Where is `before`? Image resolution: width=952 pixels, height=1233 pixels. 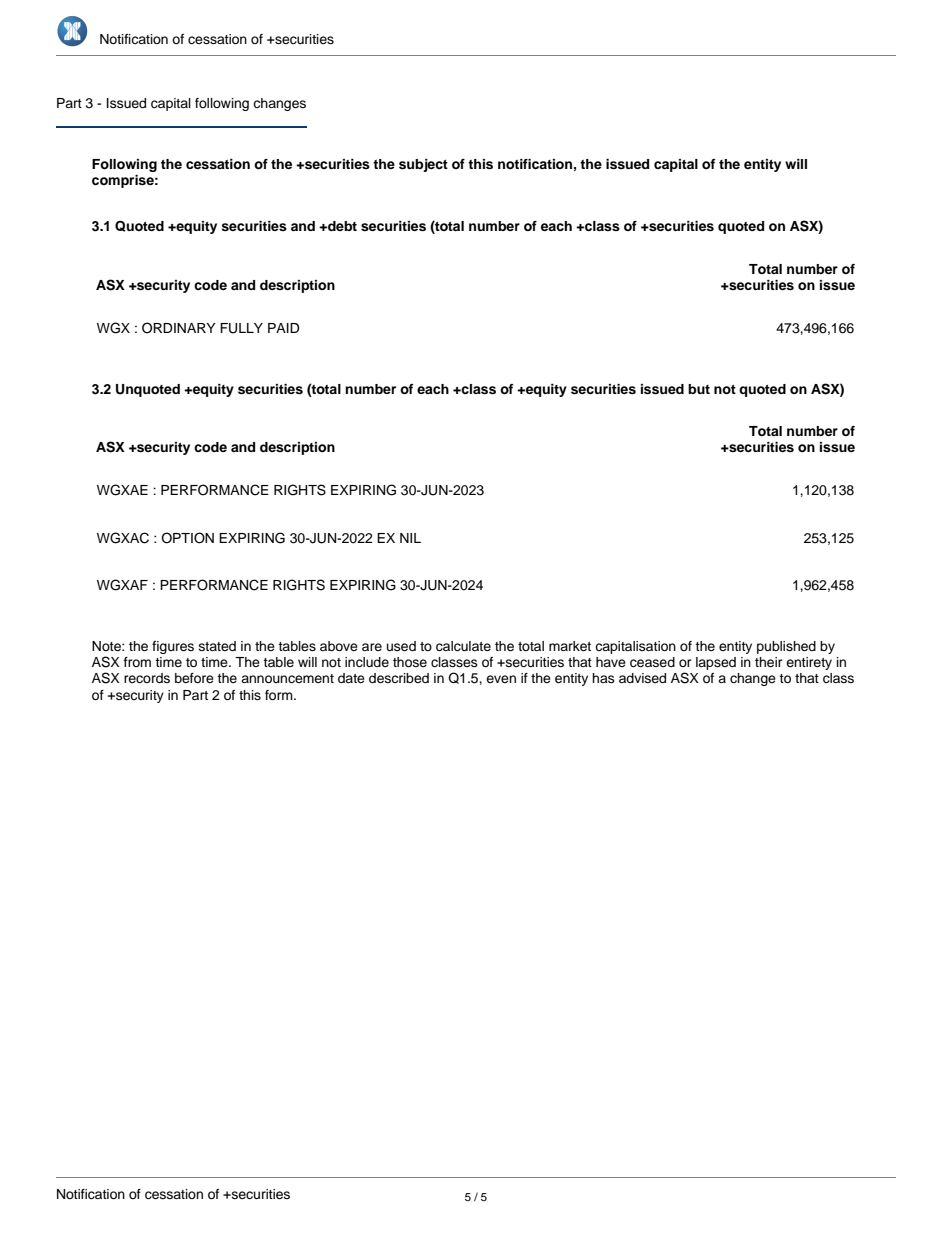
before is located at coordinates (194, 678).
